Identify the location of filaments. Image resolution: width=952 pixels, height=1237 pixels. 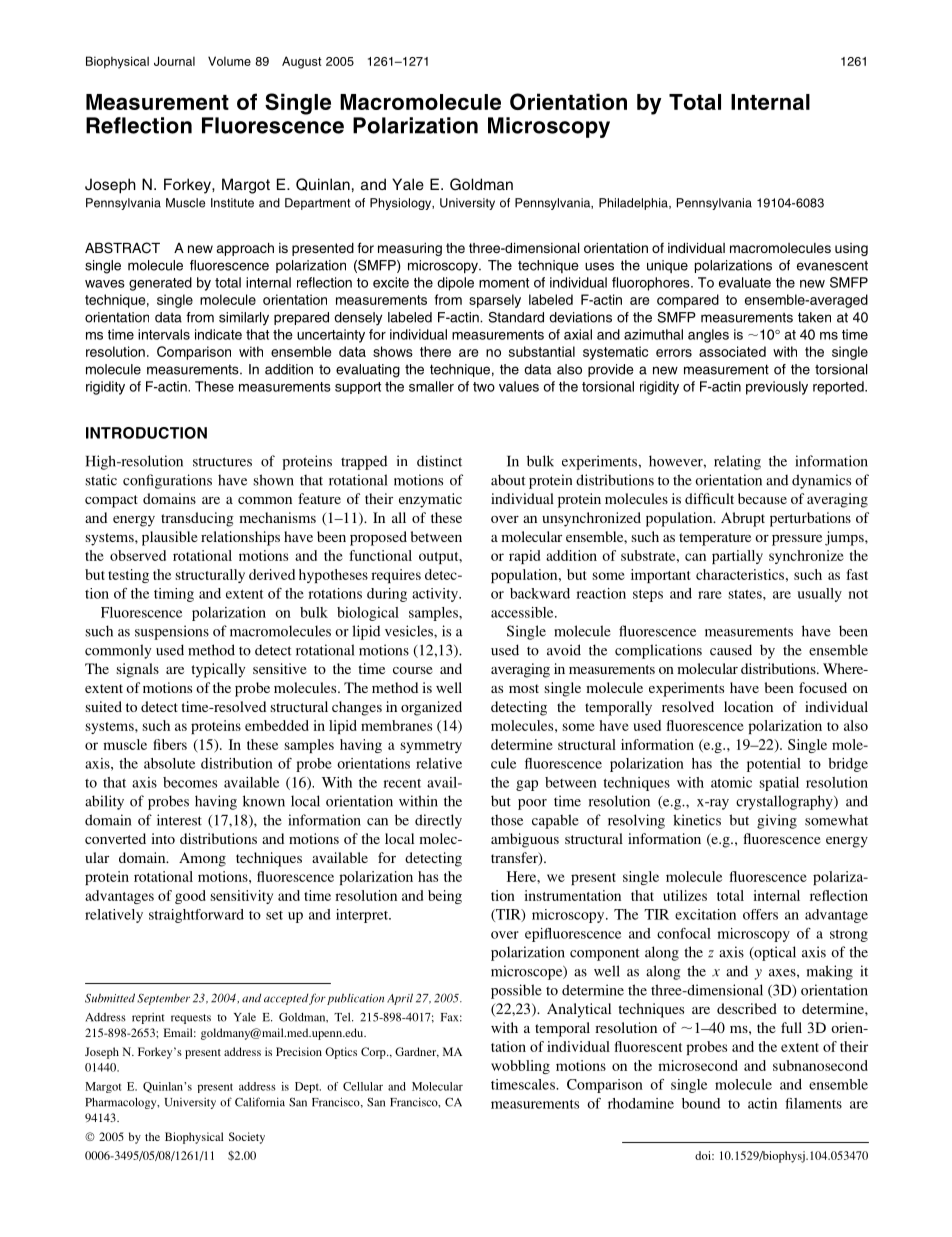
(813, 1103).
